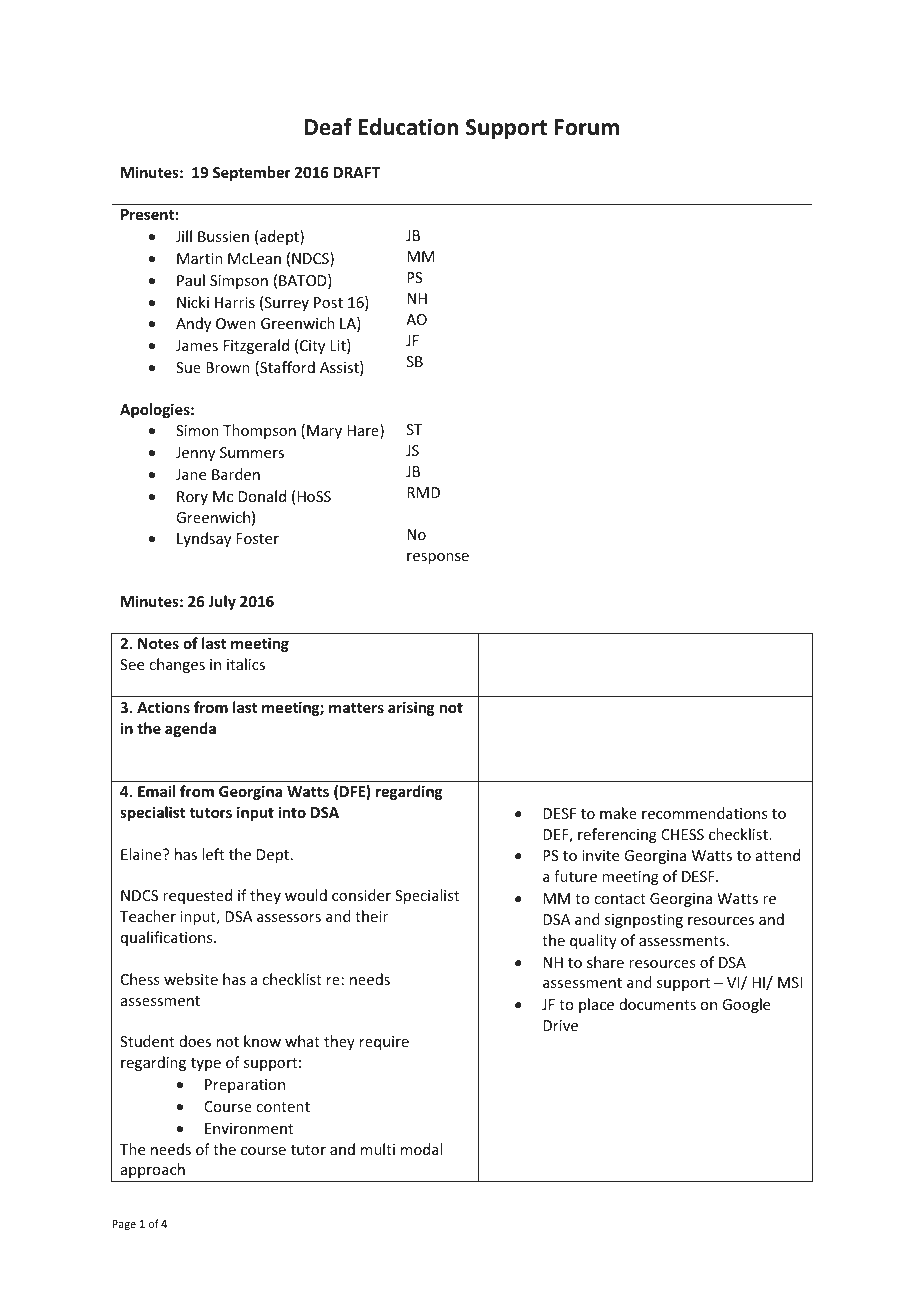 The height and width of the page is (1308, 924). I want to click on modal, so click(421, 1149).
